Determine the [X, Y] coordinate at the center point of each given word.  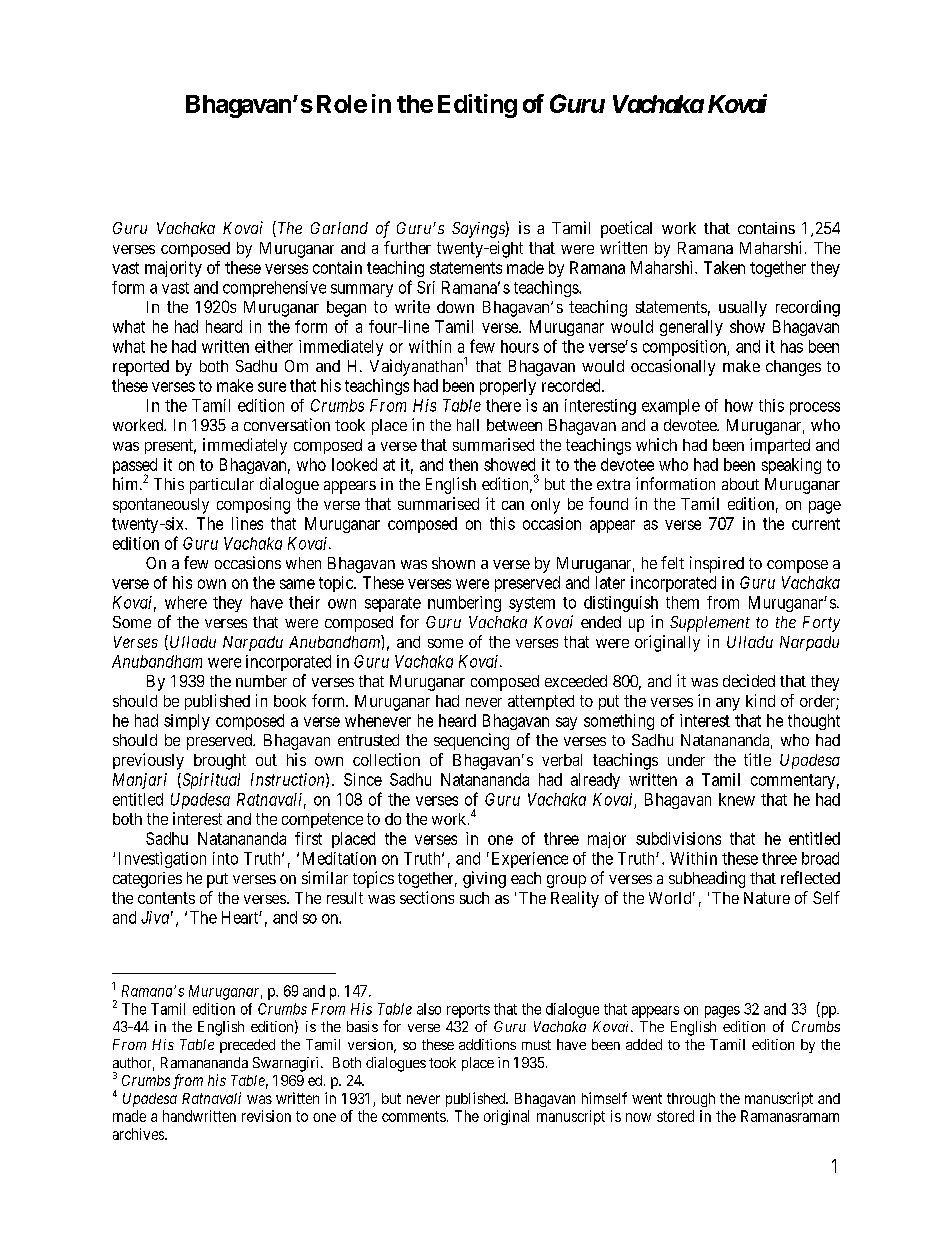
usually [743, 309]
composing [253, 505]
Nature [767, 898]
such [474, 898]
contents [166, 898]
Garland [339, 228]
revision [266, 1116]
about [740, 484]
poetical [626, 229]
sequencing [471, 741]
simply [187, 722]
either [274, 346]
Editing [477, 106]
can [513, 505]
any [728, 704]
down [455, 307]
